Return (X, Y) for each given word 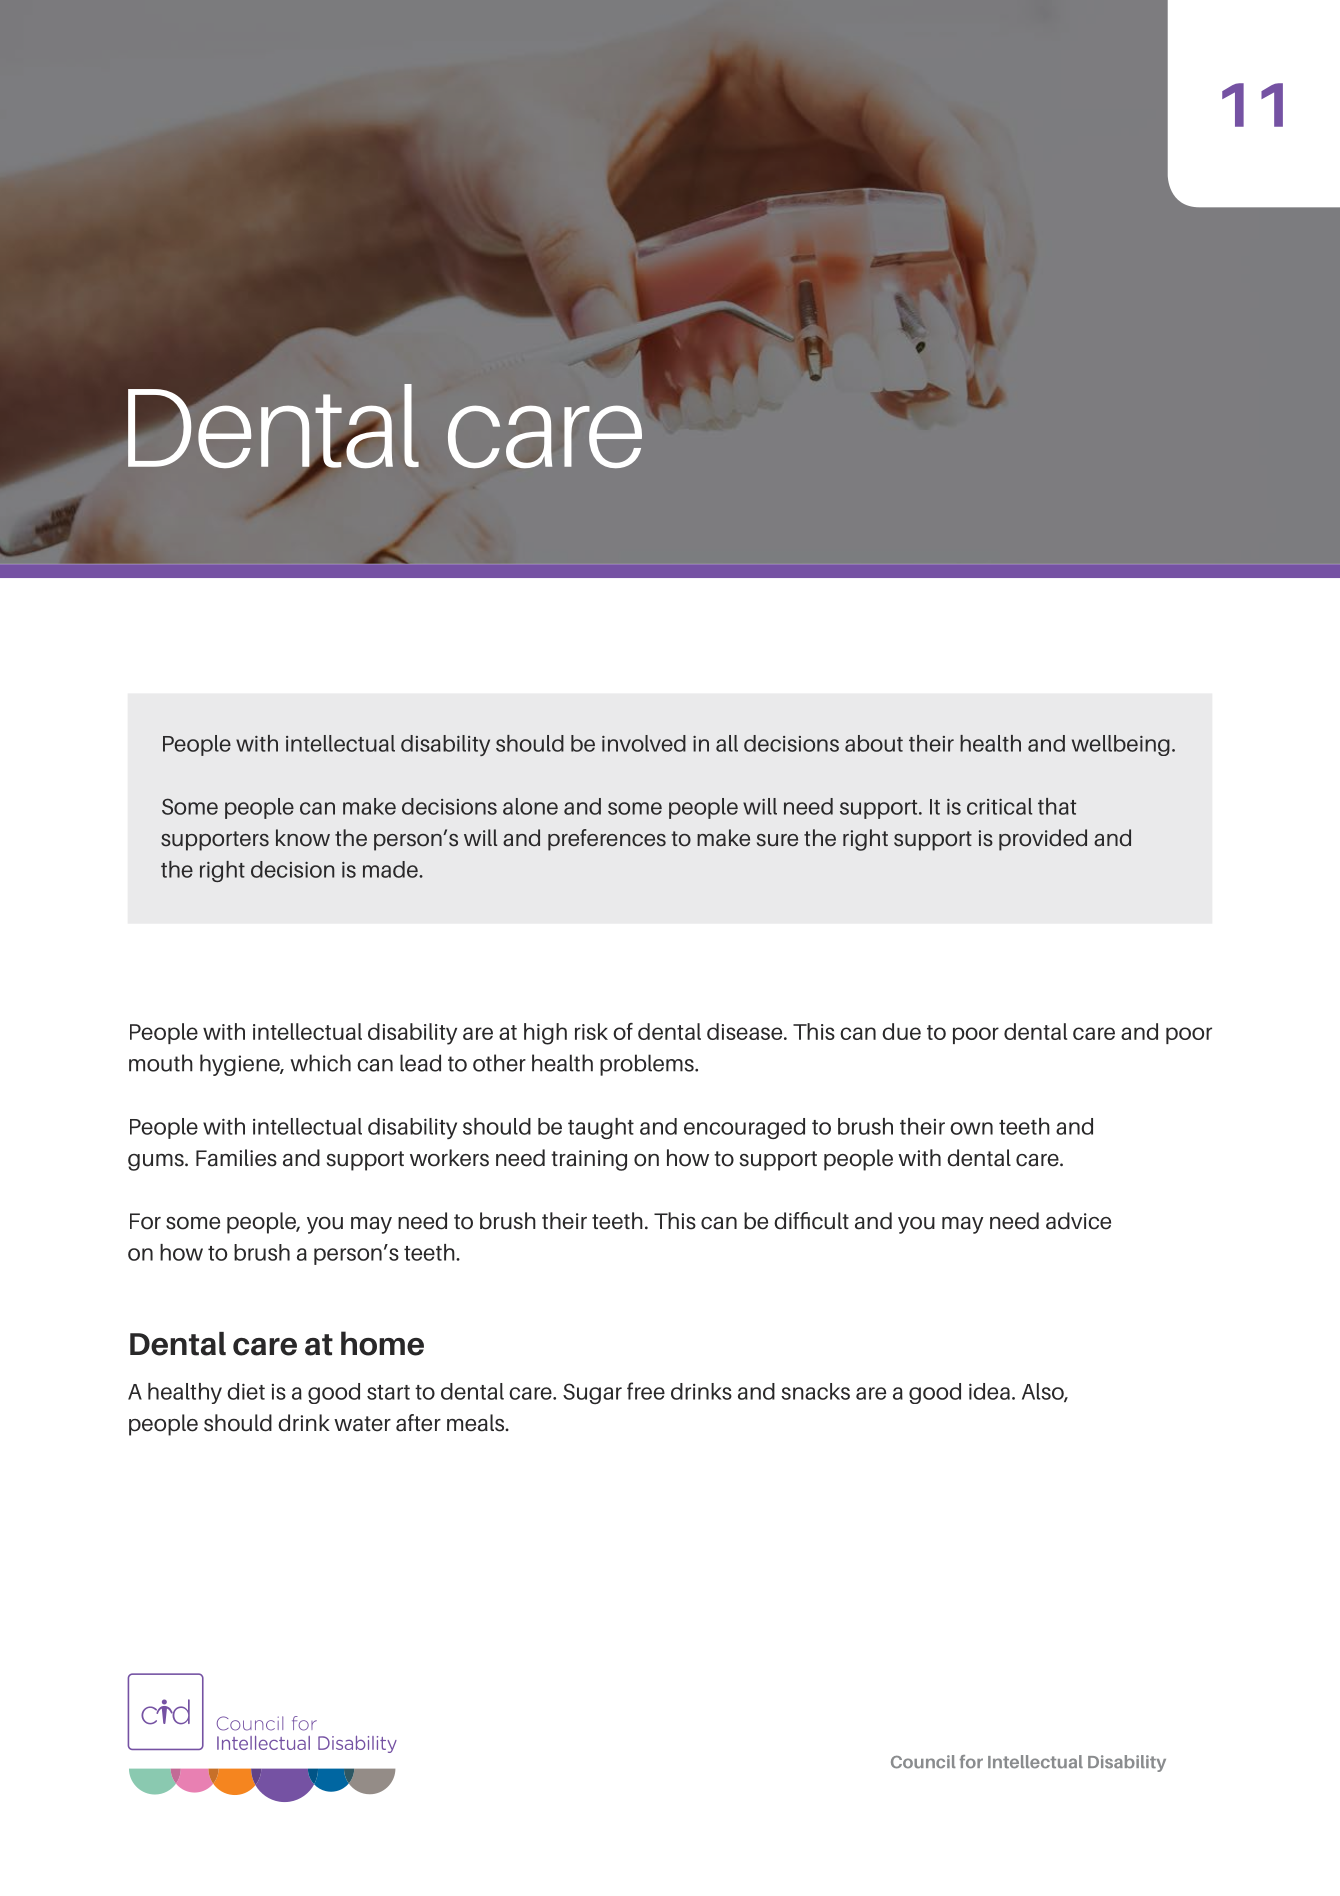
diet (246, 1391)
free (646, 1391)
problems (648, 1065)
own (971, 1128)
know (303, 838)
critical (999, 806)
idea (989, 1391)
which (320, 1063)
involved (644, 743)
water (362, 1424)
